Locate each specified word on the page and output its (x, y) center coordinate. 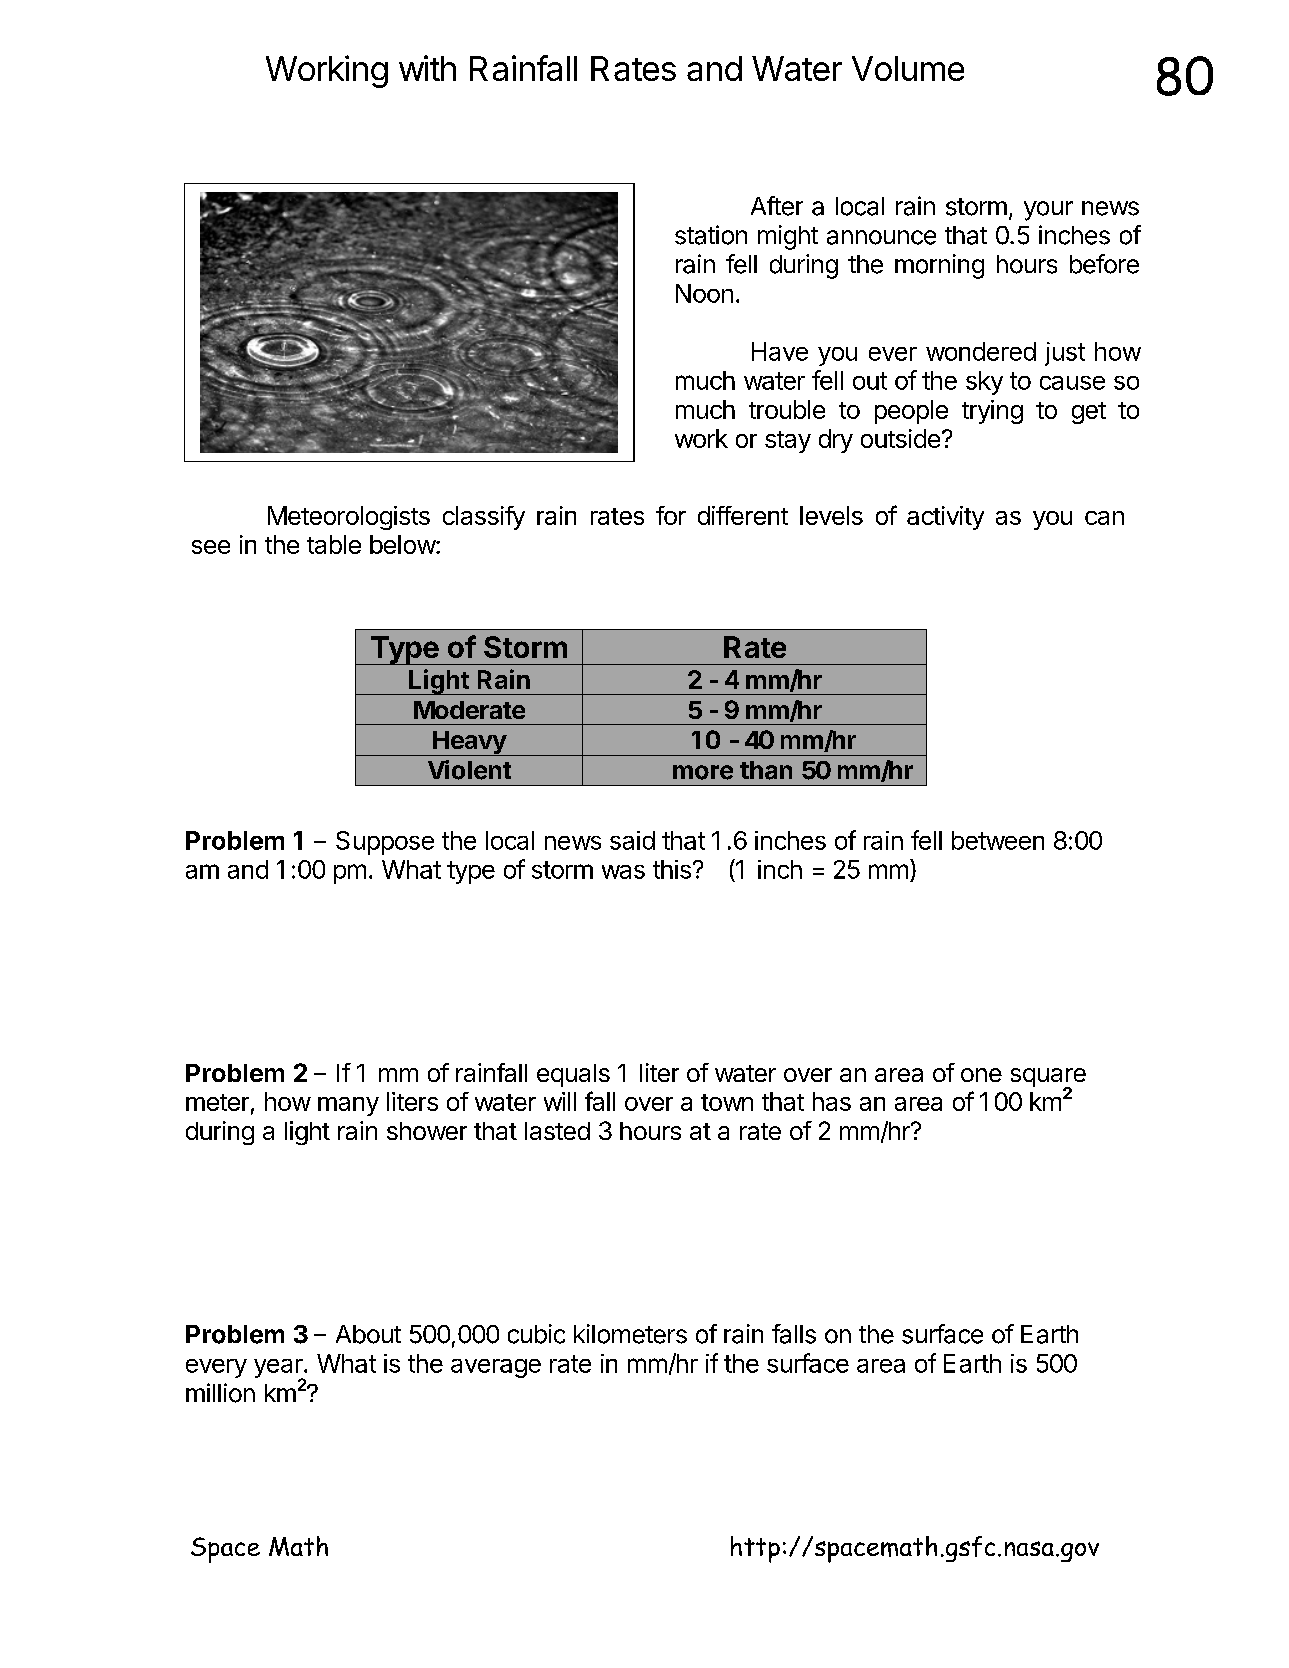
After (777, 206)
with (427, 68)
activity (945, 518)
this (672, 869)
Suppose (385, 843)
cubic (536, 1334)
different (743, 515)
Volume (908, 68)
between (998, 840)
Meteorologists (349, 518)
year (279, 1369)
